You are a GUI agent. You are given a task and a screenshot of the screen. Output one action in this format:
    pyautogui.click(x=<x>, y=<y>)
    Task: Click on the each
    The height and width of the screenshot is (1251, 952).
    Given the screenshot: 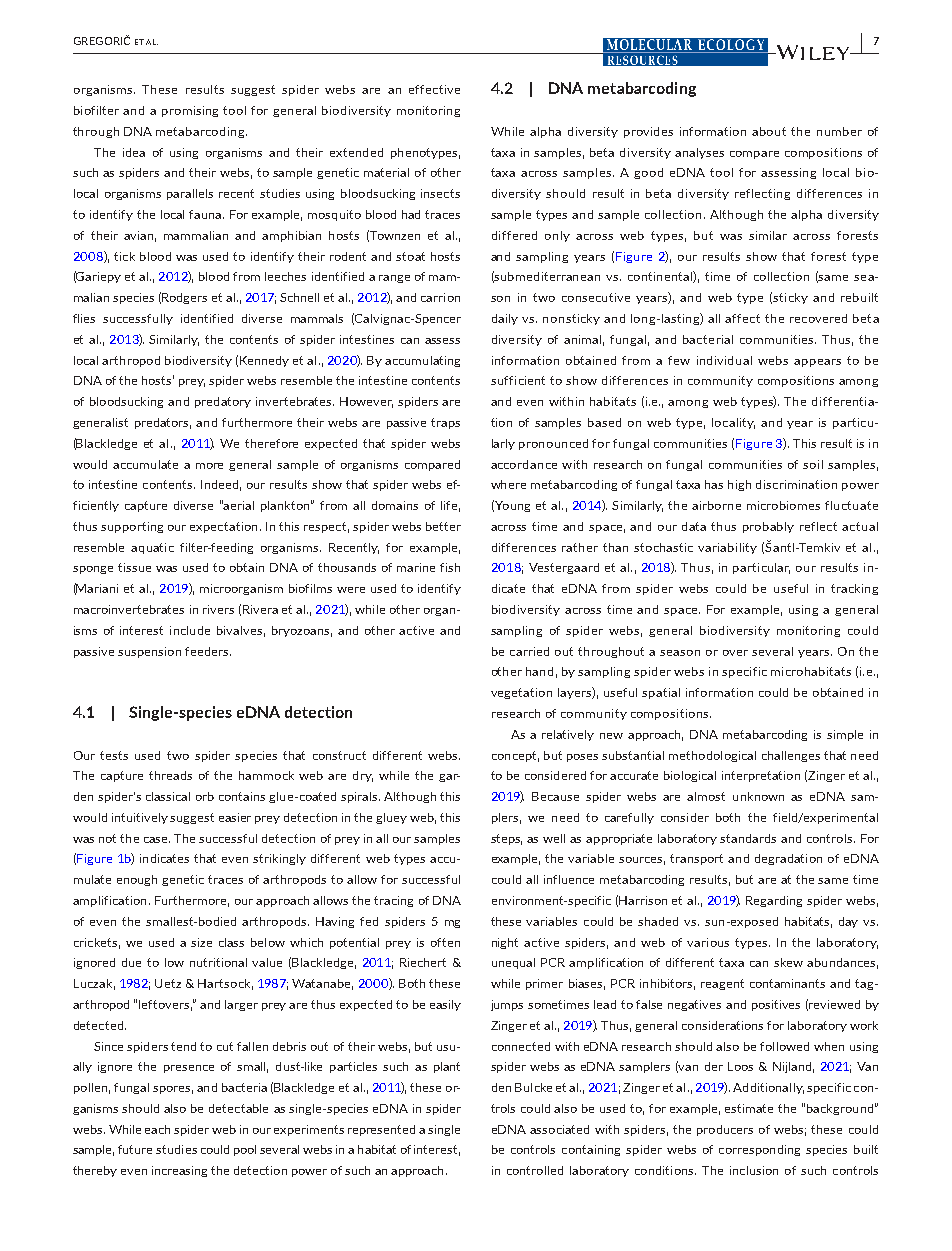 What is the action you would take?
    pyautogui.click(x=157, y=1129)
